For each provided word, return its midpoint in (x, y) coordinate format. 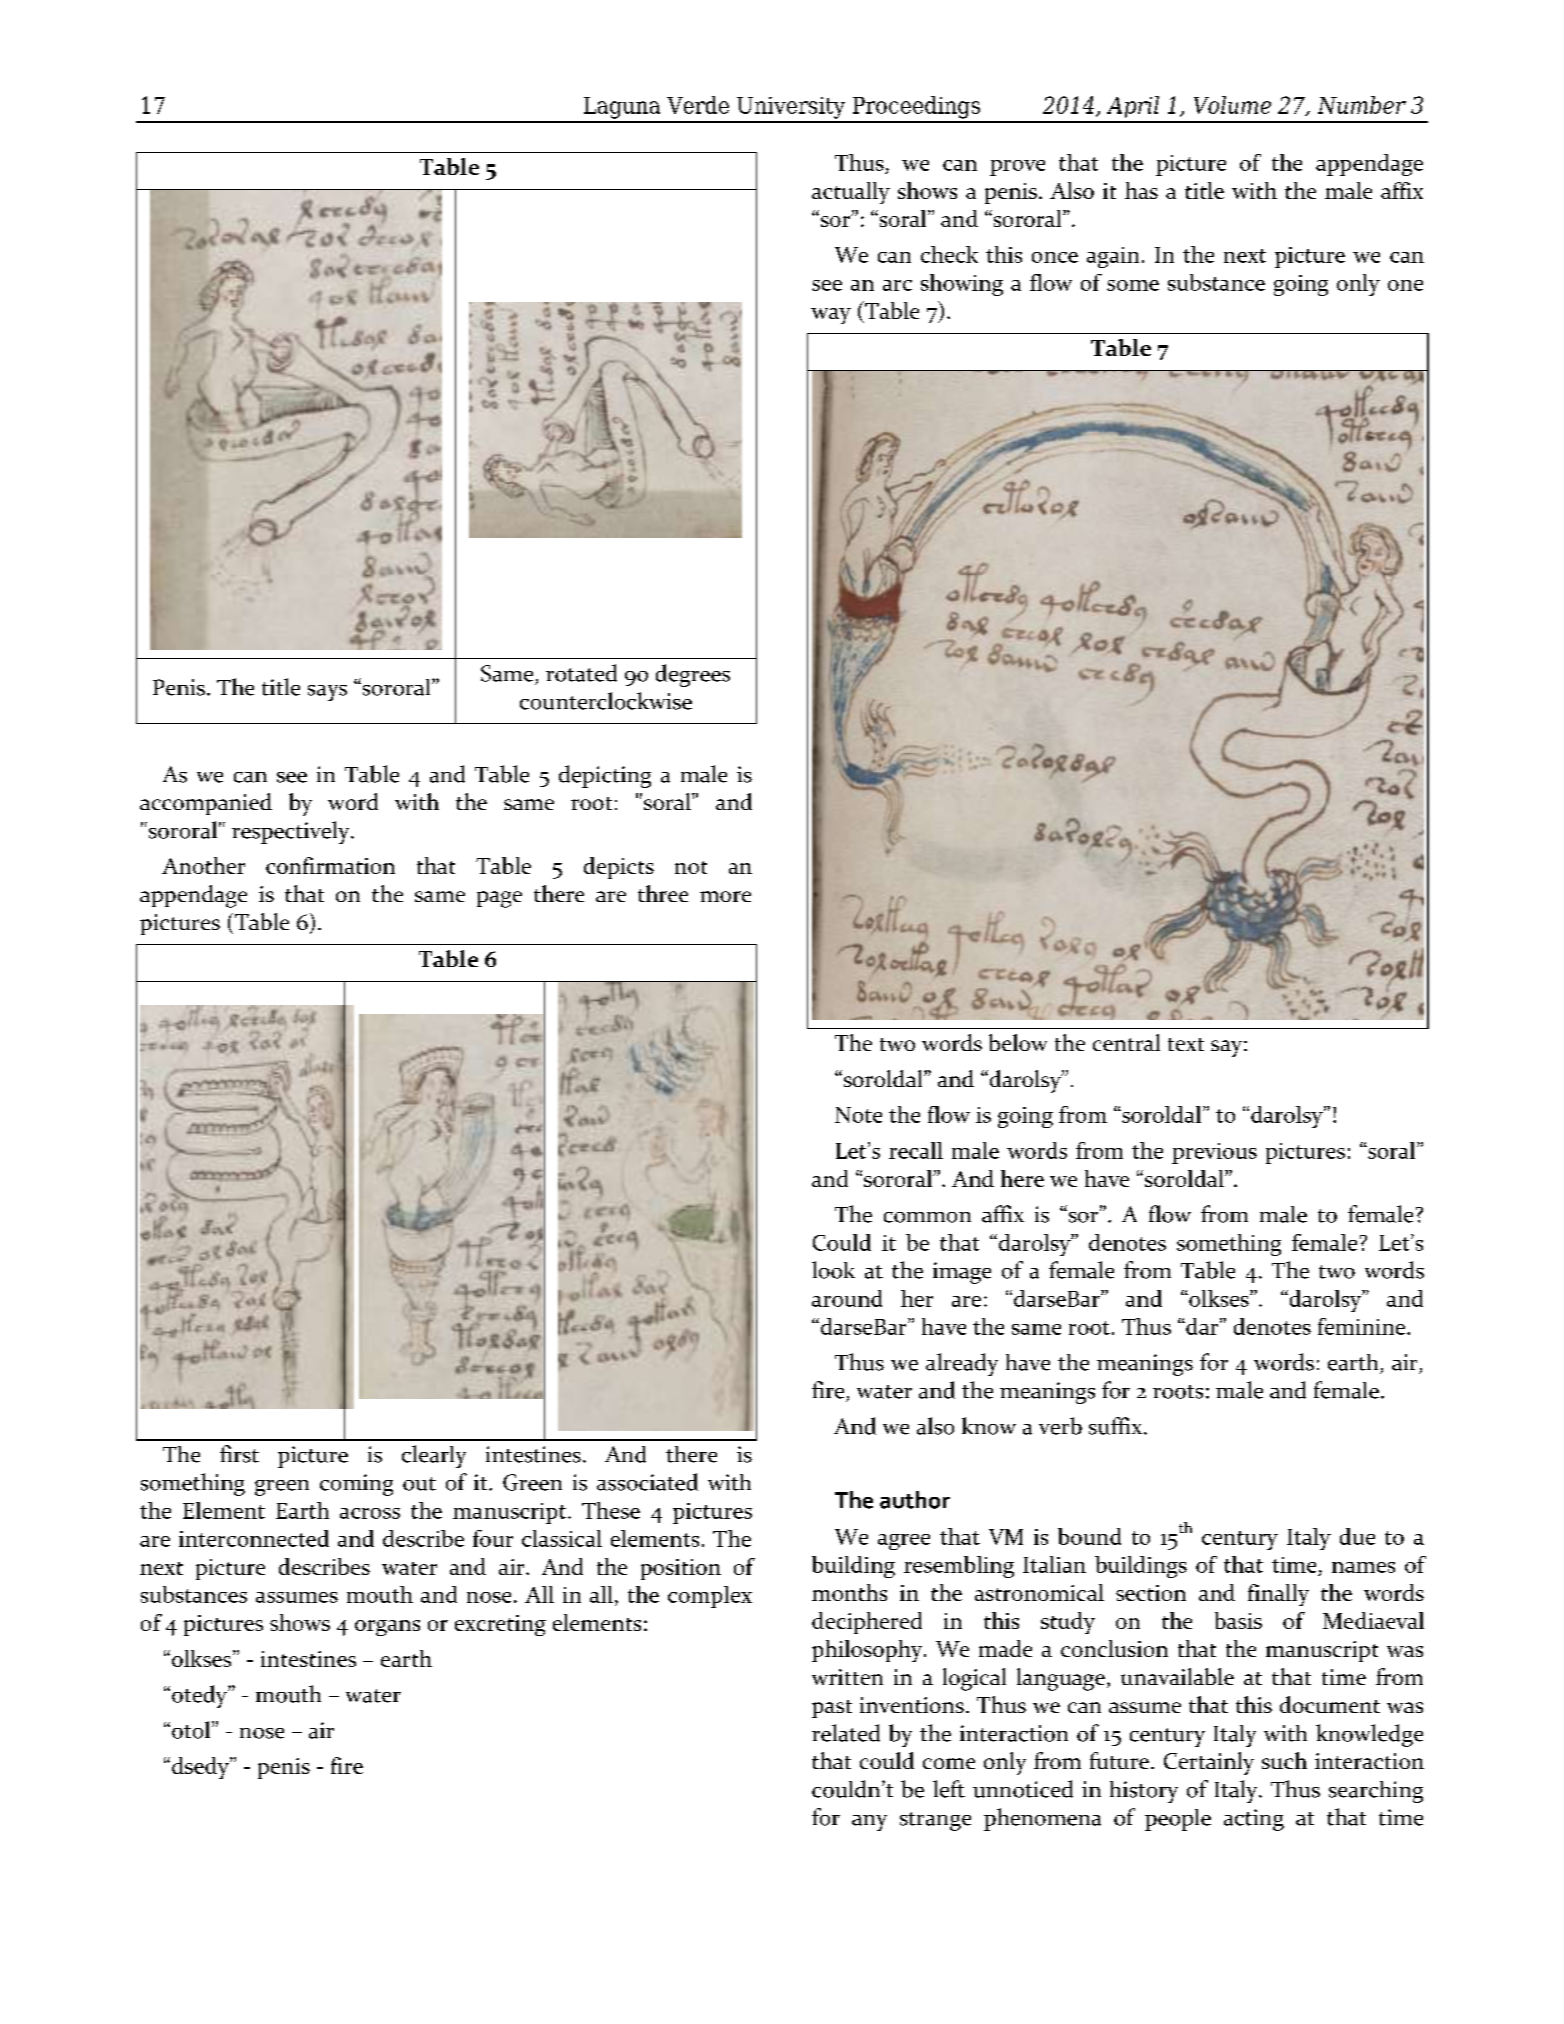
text (1186, 1044)
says (327, 693)
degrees (693, 675)
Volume (1232, 105)
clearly (434, 1456)
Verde (698, 105)
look (833, 1270)
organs (387, 1628)
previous (1214, 1153)
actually (851, 193)
